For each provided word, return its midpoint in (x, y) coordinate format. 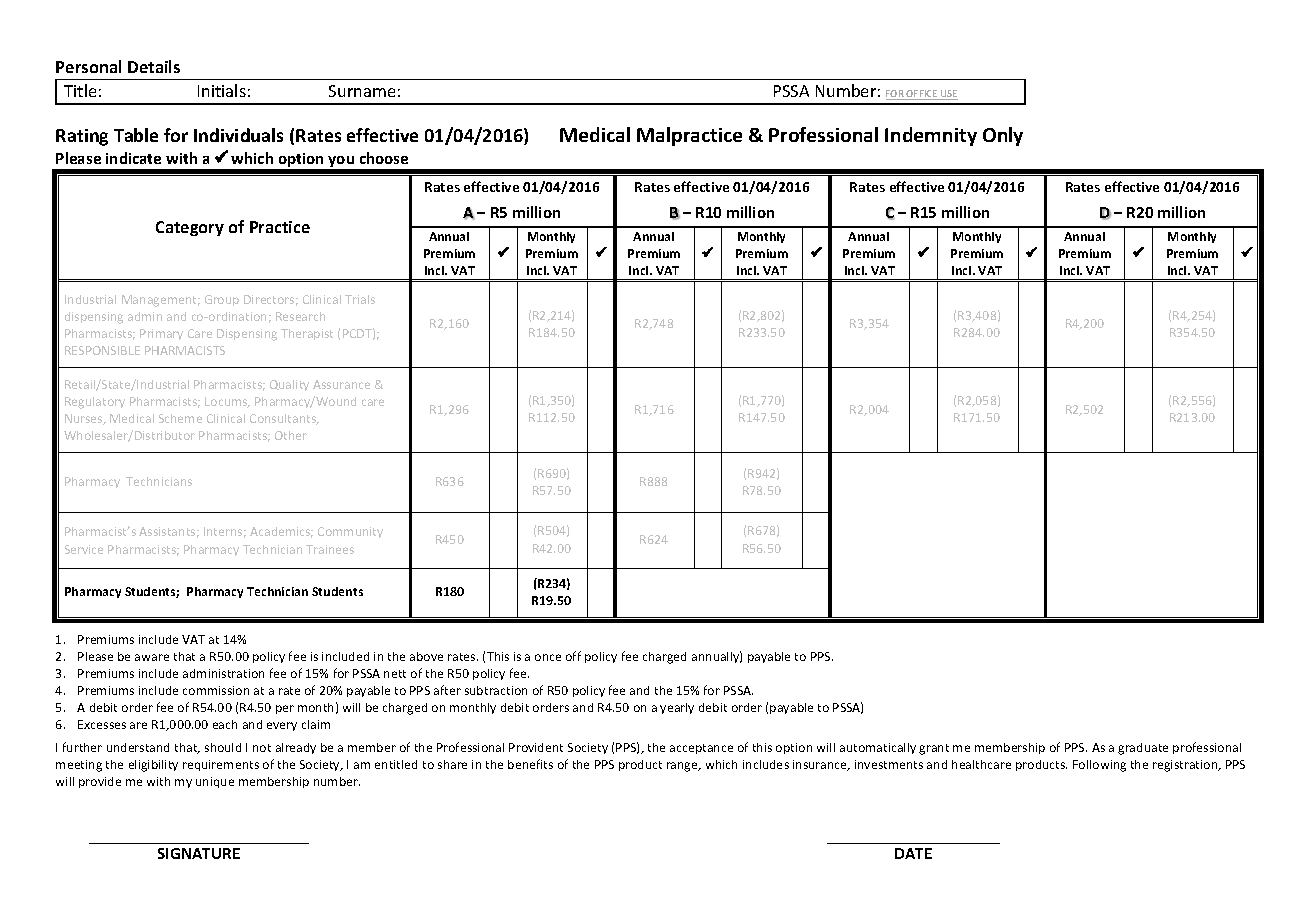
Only (1003, 136)
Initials (222, 90)
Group (222, 300)
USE (948, 95)
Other (291, 435)
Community (350, 532)
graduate (1143, 749)
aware (152, 657)
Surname (362, 91)
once (548, 657)
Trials (360, 299)
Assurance (341, 384)
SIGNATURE (199, 853)
